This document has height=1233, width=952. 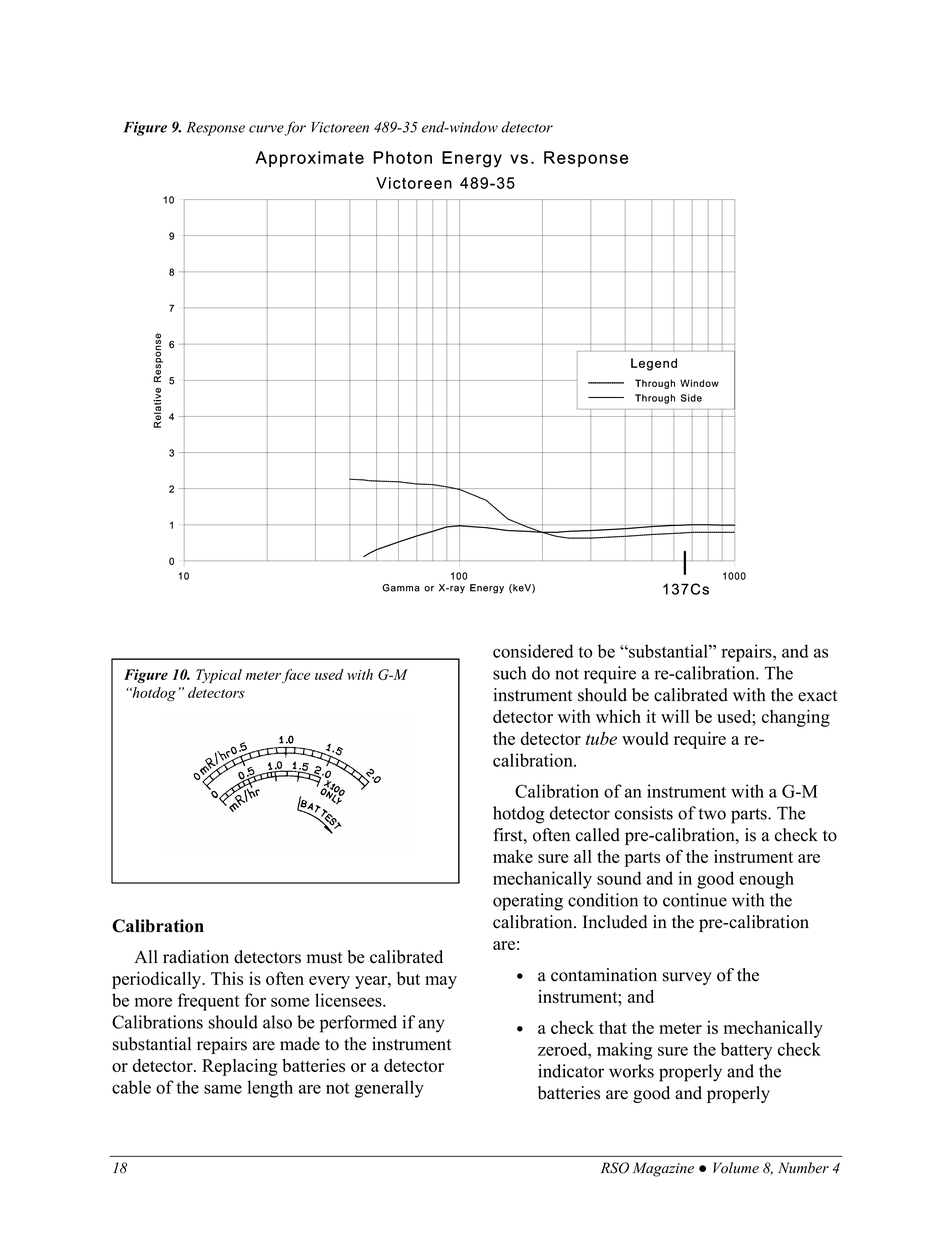 What do you see at coordinates (513, 856) in the document?
I see `make` at bounding box center [513, 856].
